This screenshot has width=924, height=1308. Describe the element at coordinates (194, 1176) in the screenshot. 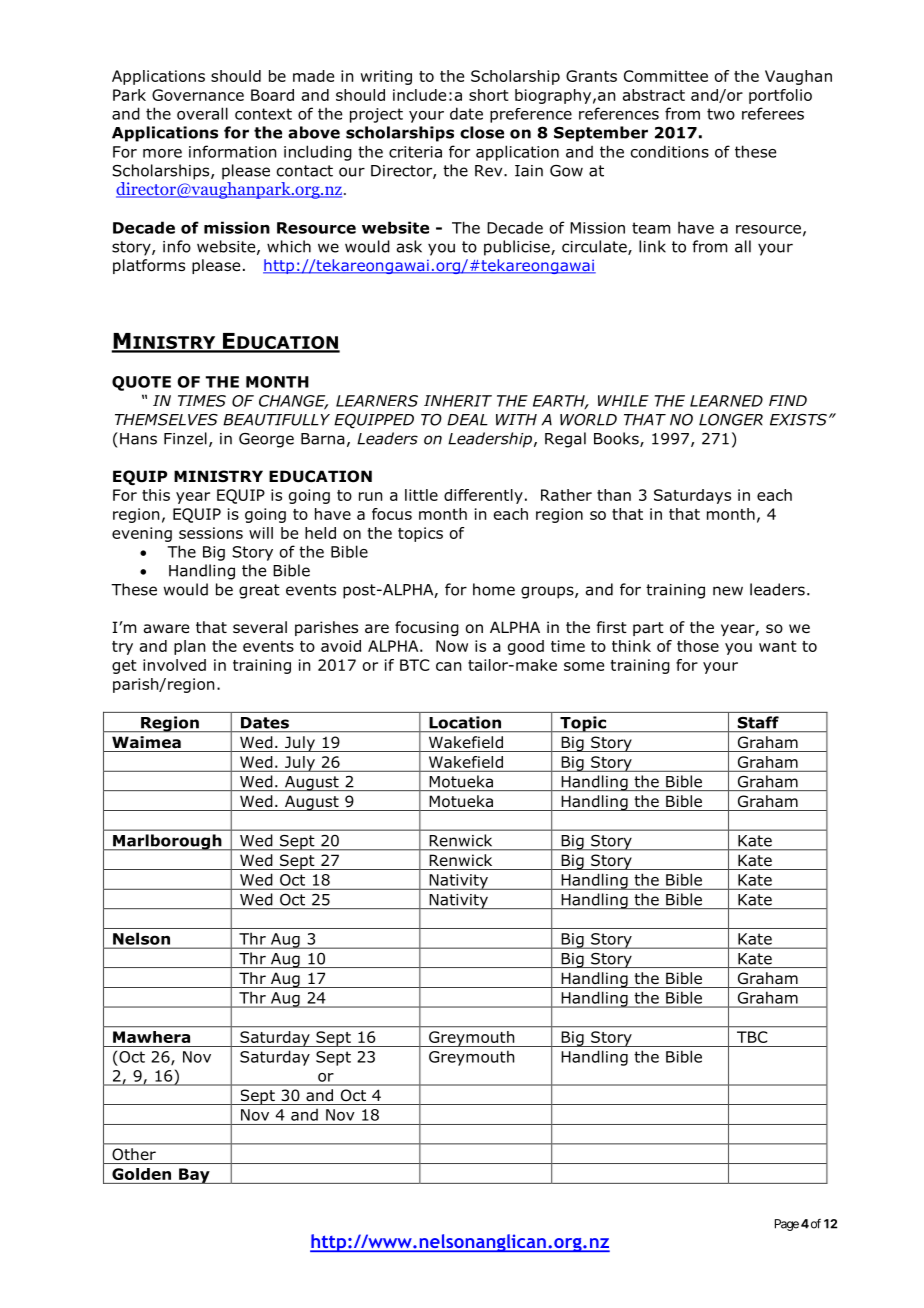

I see `Bay` at that location.
